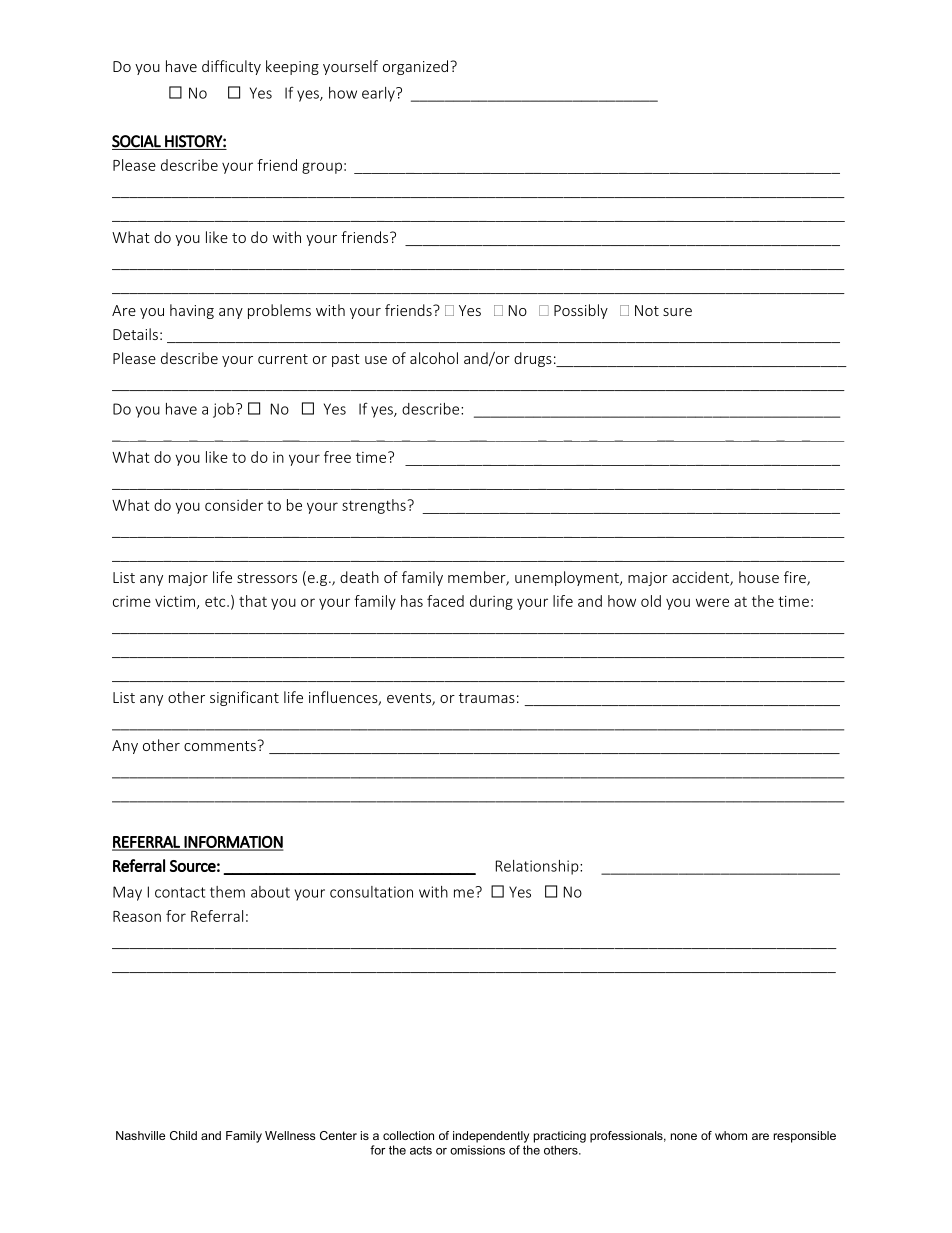 Image resolution: width=952 pixels, height=1233 pixels. What do you see at coordinates (677, 312) in the screenshot?
I see `sure` at bounding box center [677, 312].
